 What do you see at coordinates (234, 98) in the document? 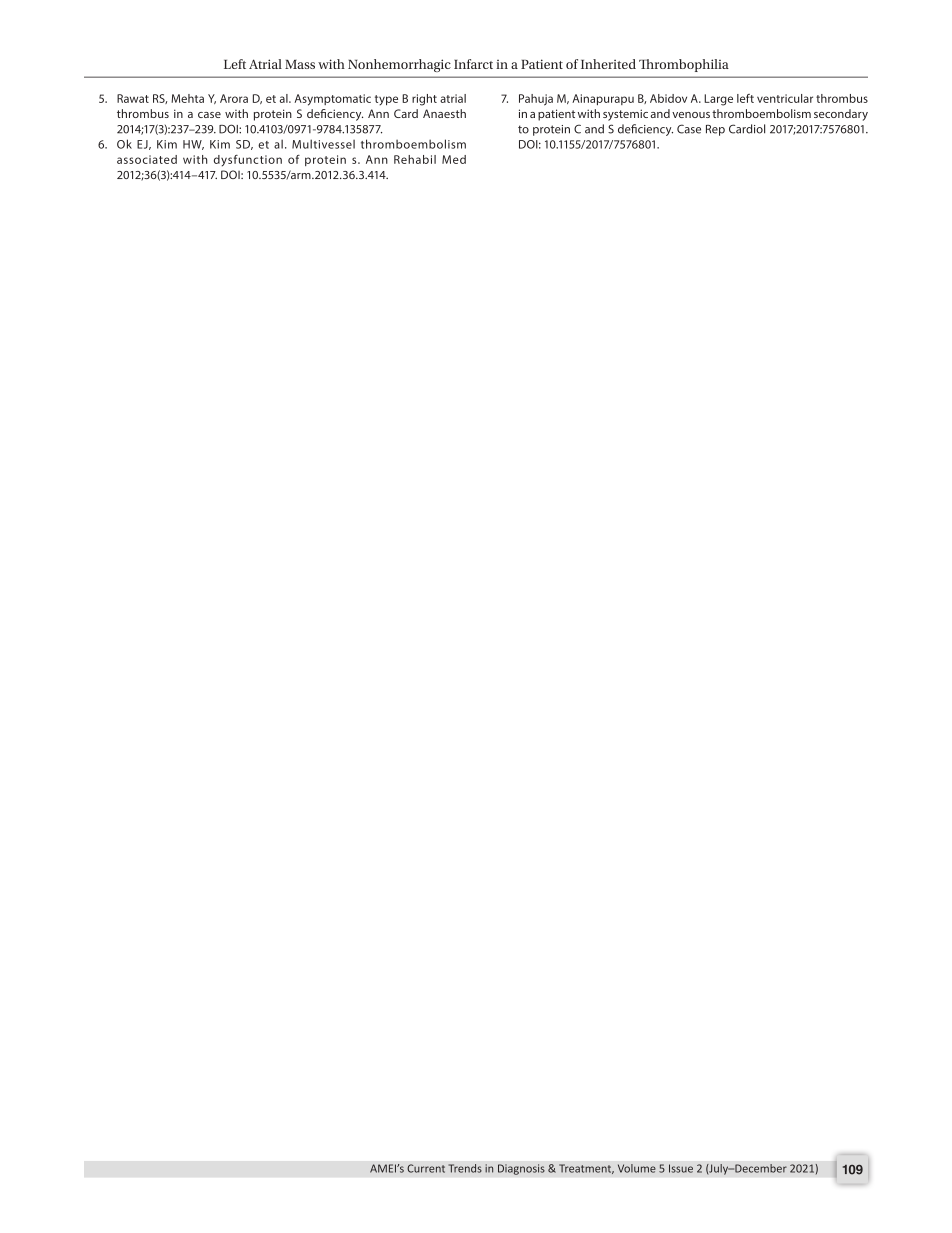
I see `Arora` at bounding box center [234, 98].
